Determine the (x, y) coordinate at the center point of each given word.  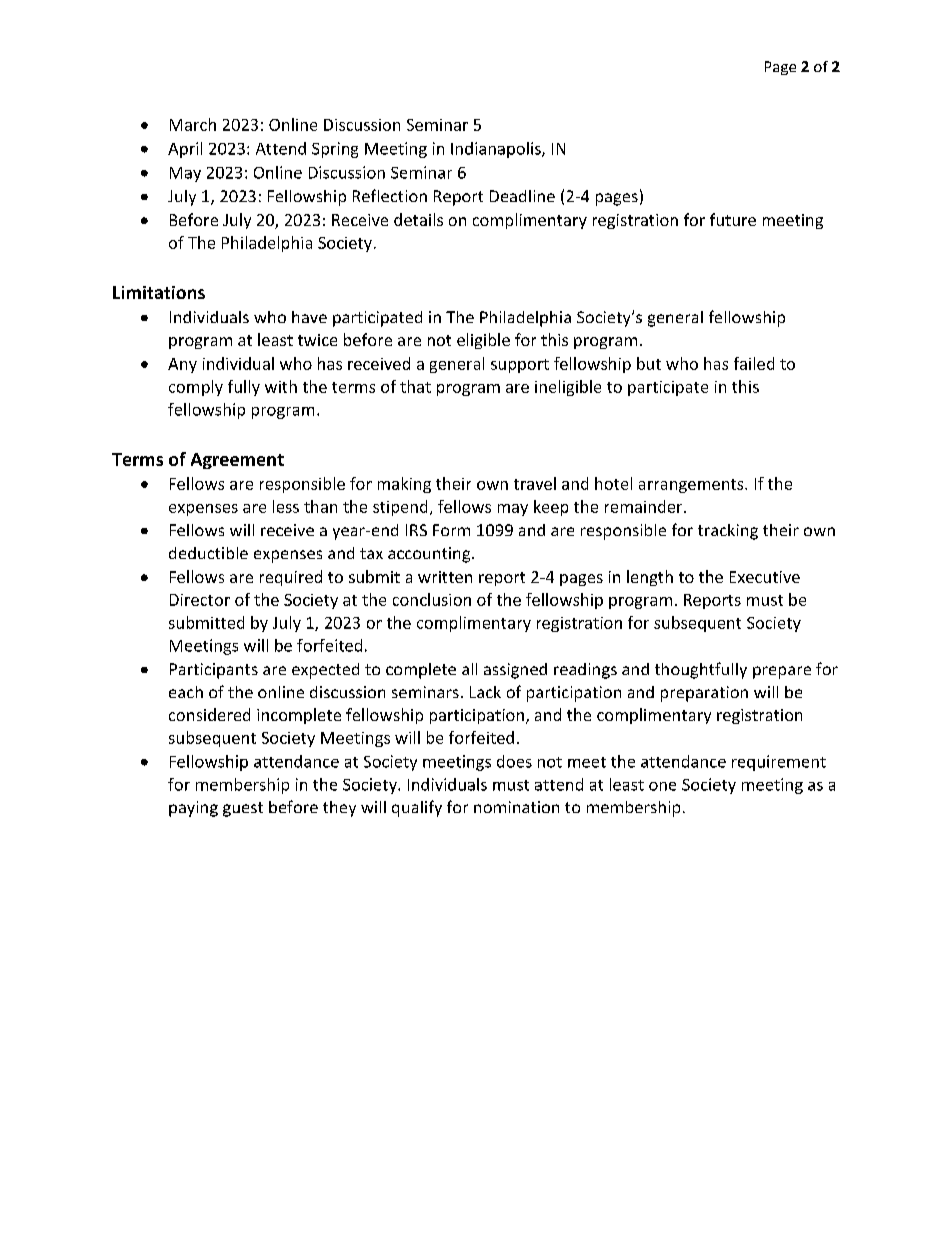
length (650, 578)
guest (243, 809)
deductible (208, 553)
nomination (516, 807)
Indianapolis (497, 150)
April (185, 150)
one (662, 786)
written (445, 577)
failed (754, 363)
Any (182, 365)
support (520, 366)
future (733, 219)
